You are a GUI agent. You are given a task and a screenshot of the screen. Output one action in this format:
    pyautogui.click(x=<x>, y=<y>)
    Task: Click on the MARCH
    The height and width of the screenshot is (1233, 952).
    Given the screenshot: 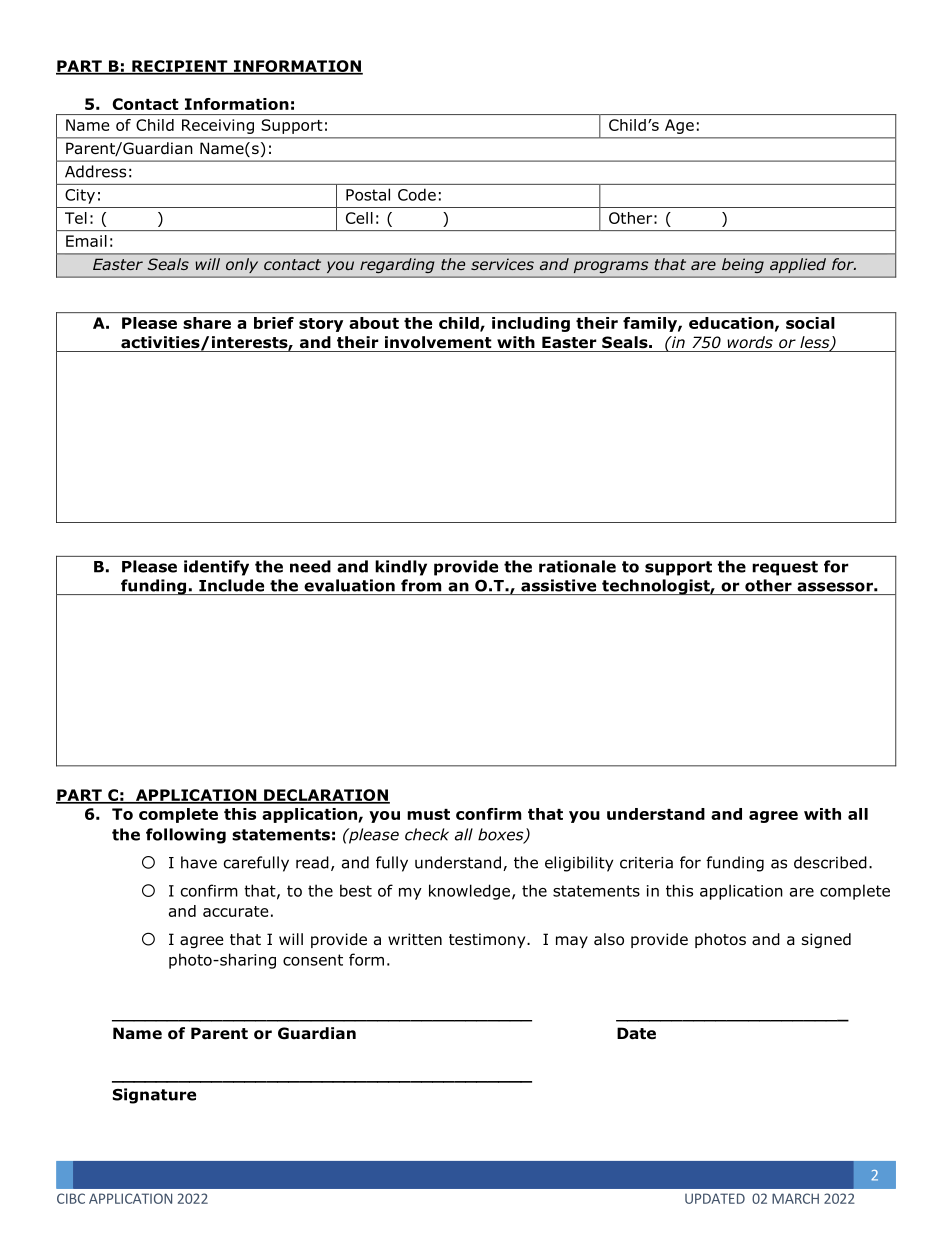 What is the action you would take?
    pyautogui.click(x=795, y=1198)
